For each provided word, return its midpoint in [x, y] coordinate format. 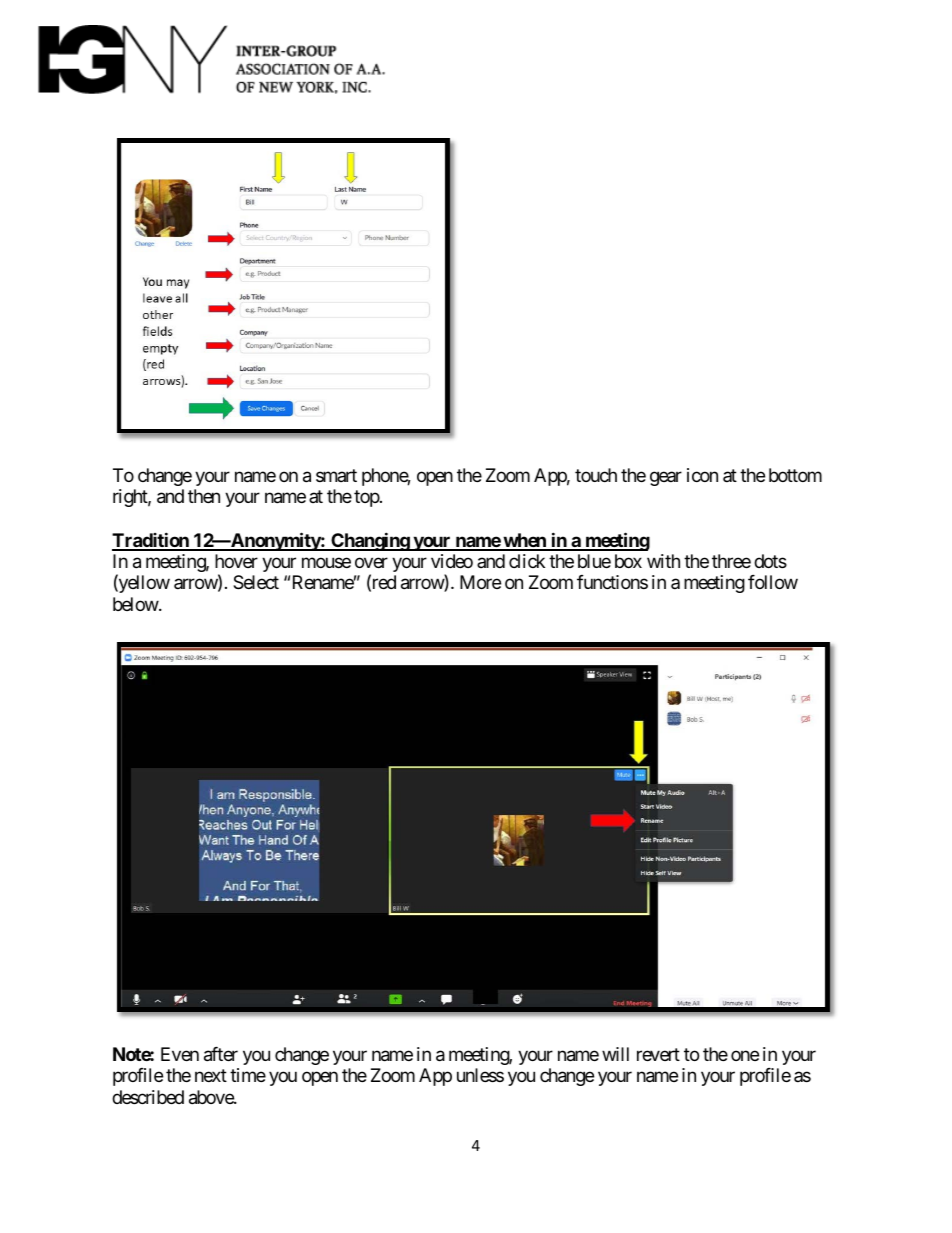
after [221, 1054]
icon [702, 475]
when [524, 541]
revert [658, 1054]
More [480, 582]
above [212, 1097]
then [204, 496]
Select [256, 582]
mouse [326, 562]
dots [770, 561]
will [615, 1054]
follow [773, 582]
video [452, 561]
